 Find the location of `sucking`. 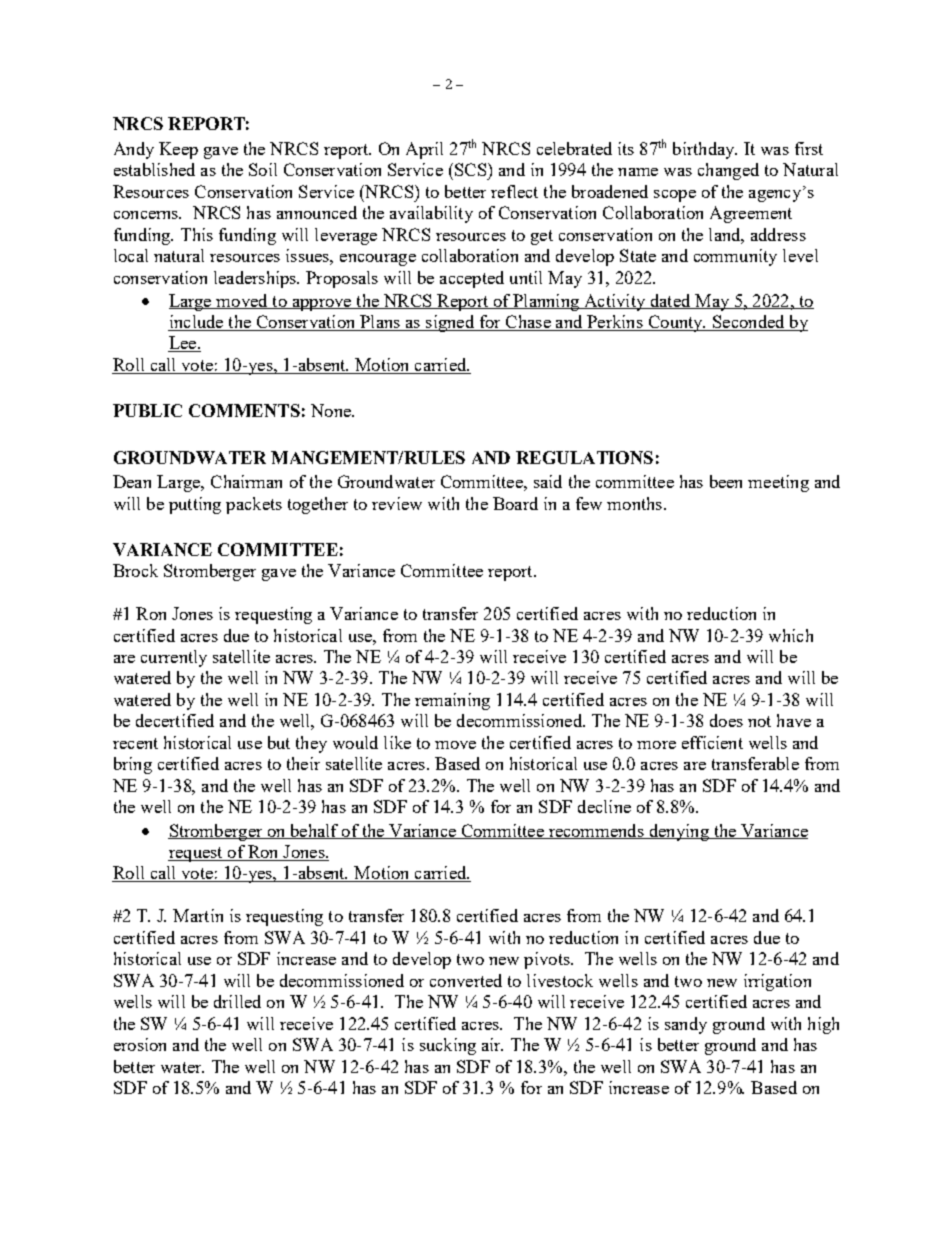

sucking is located at coordinates (448, 1046).
